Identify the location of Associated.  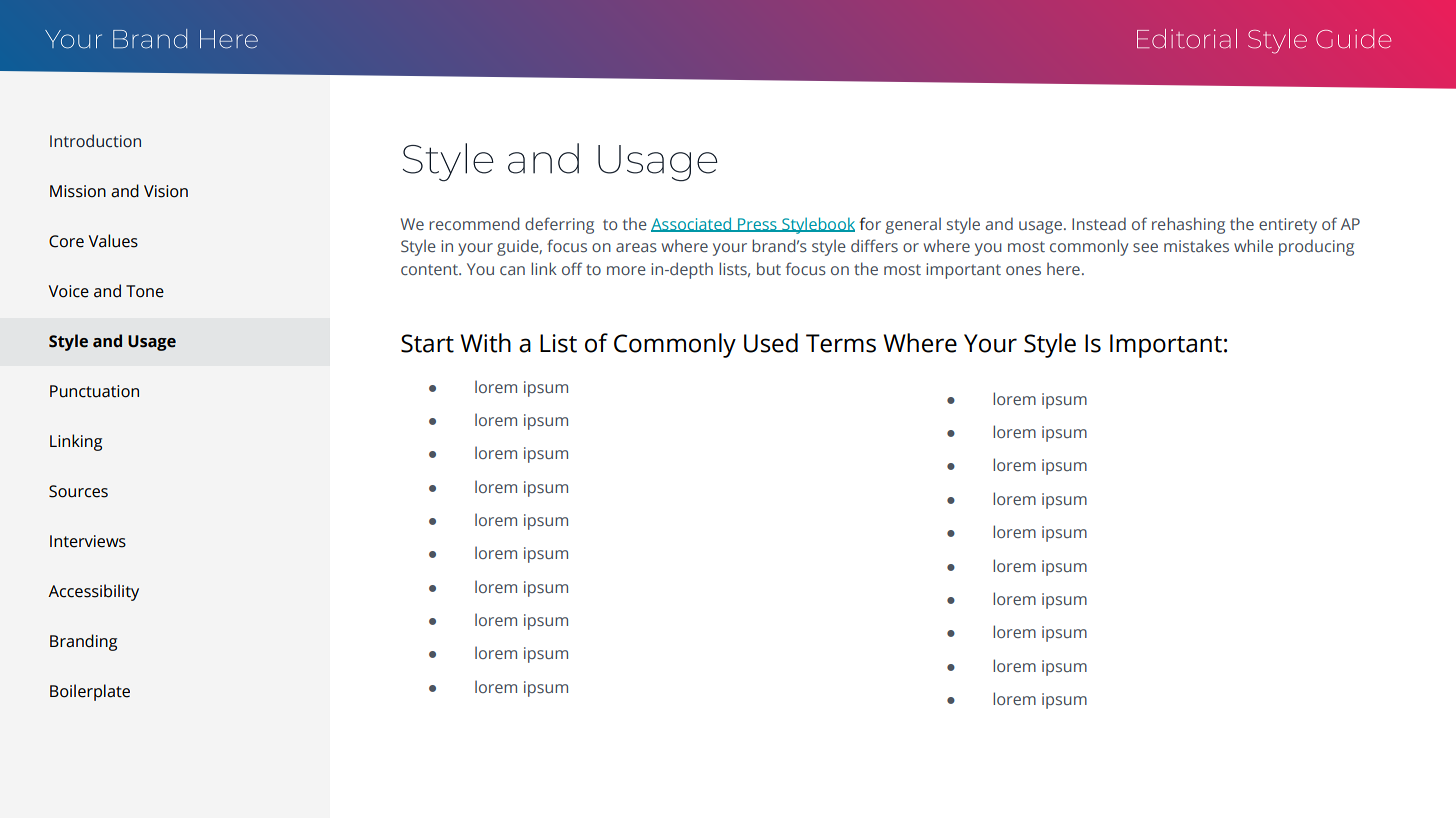
(692, 224).
